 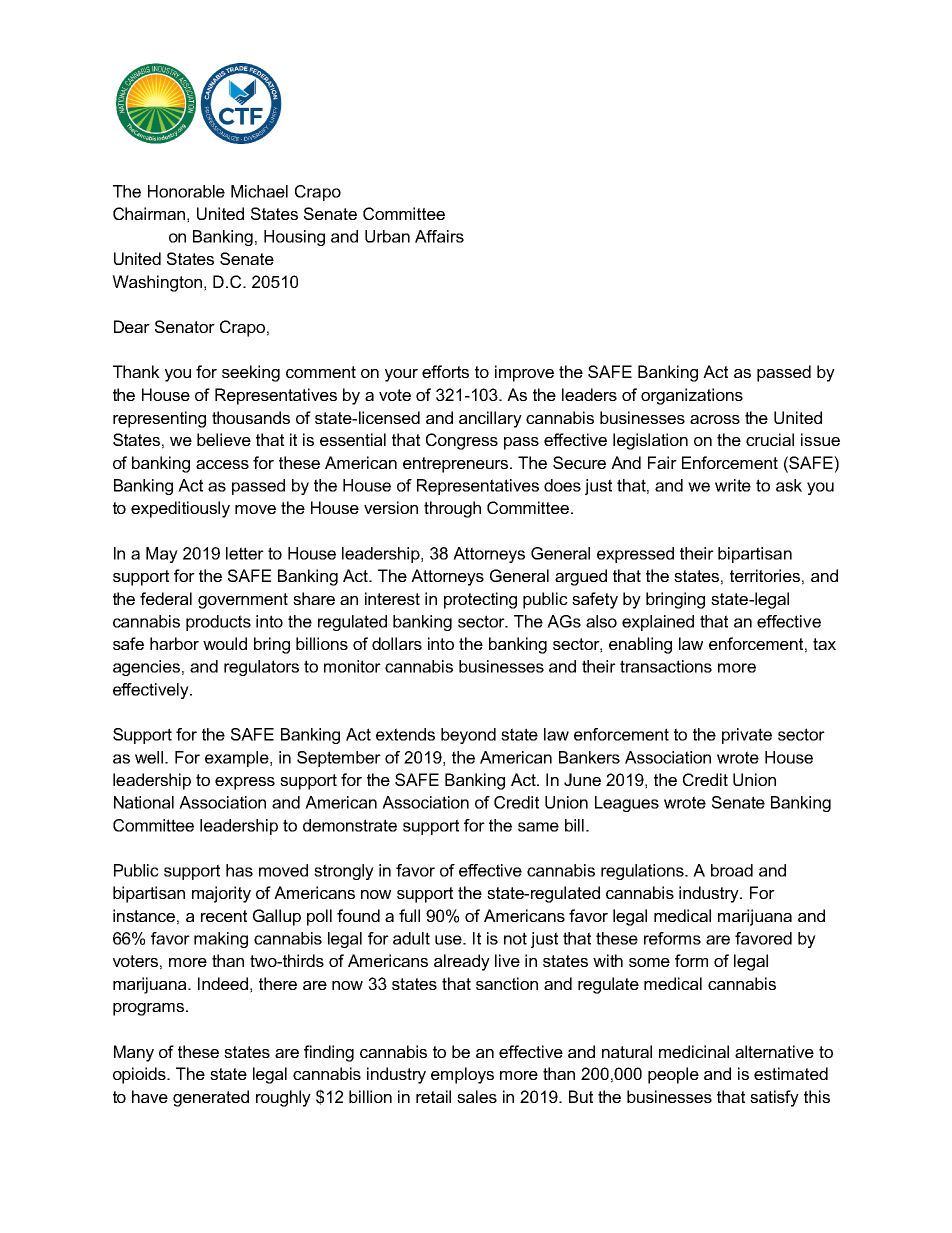 I want to click on across, so click(x=715, y=419).
